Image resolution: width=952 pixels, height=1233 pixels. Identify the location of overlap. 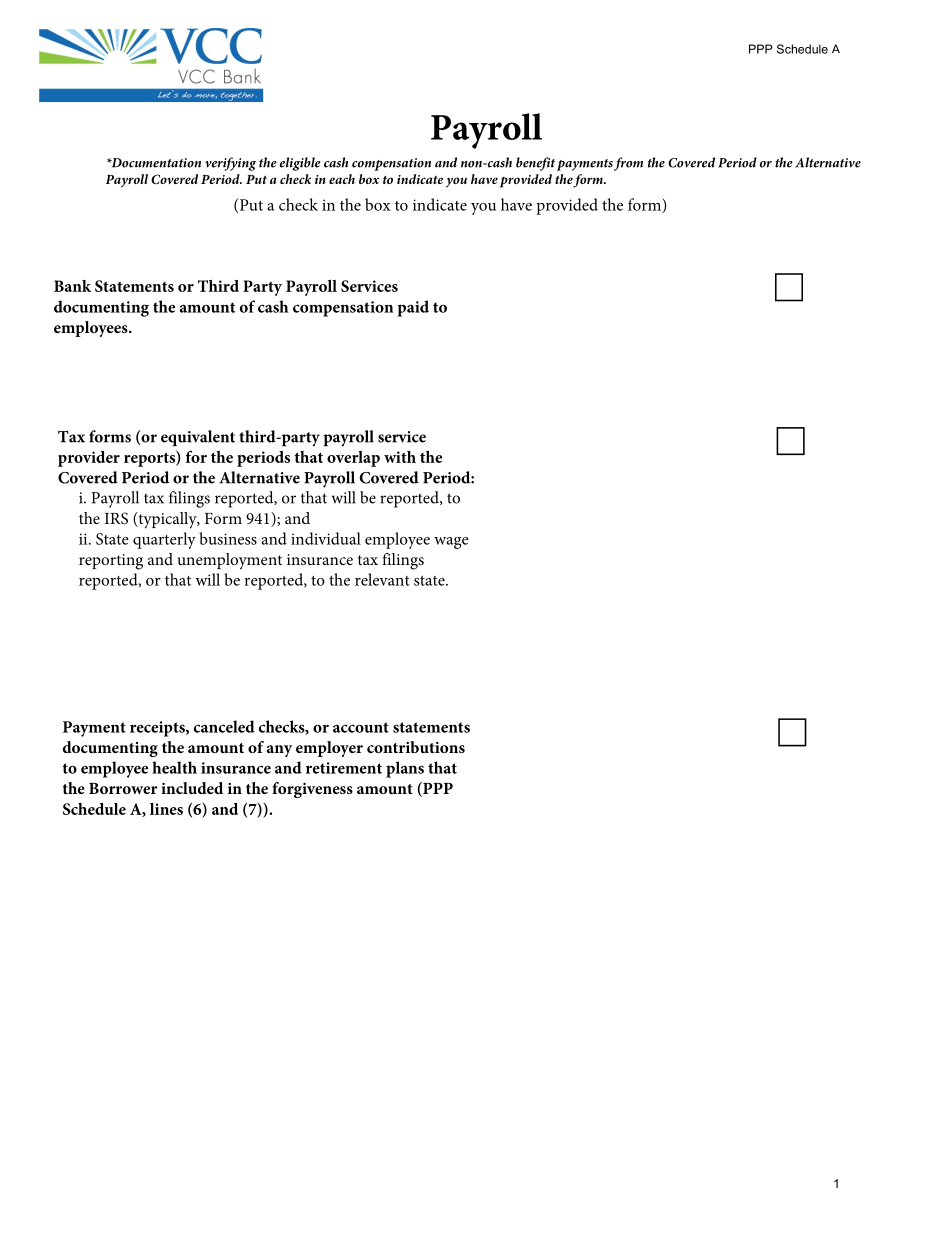
(353, 459).
